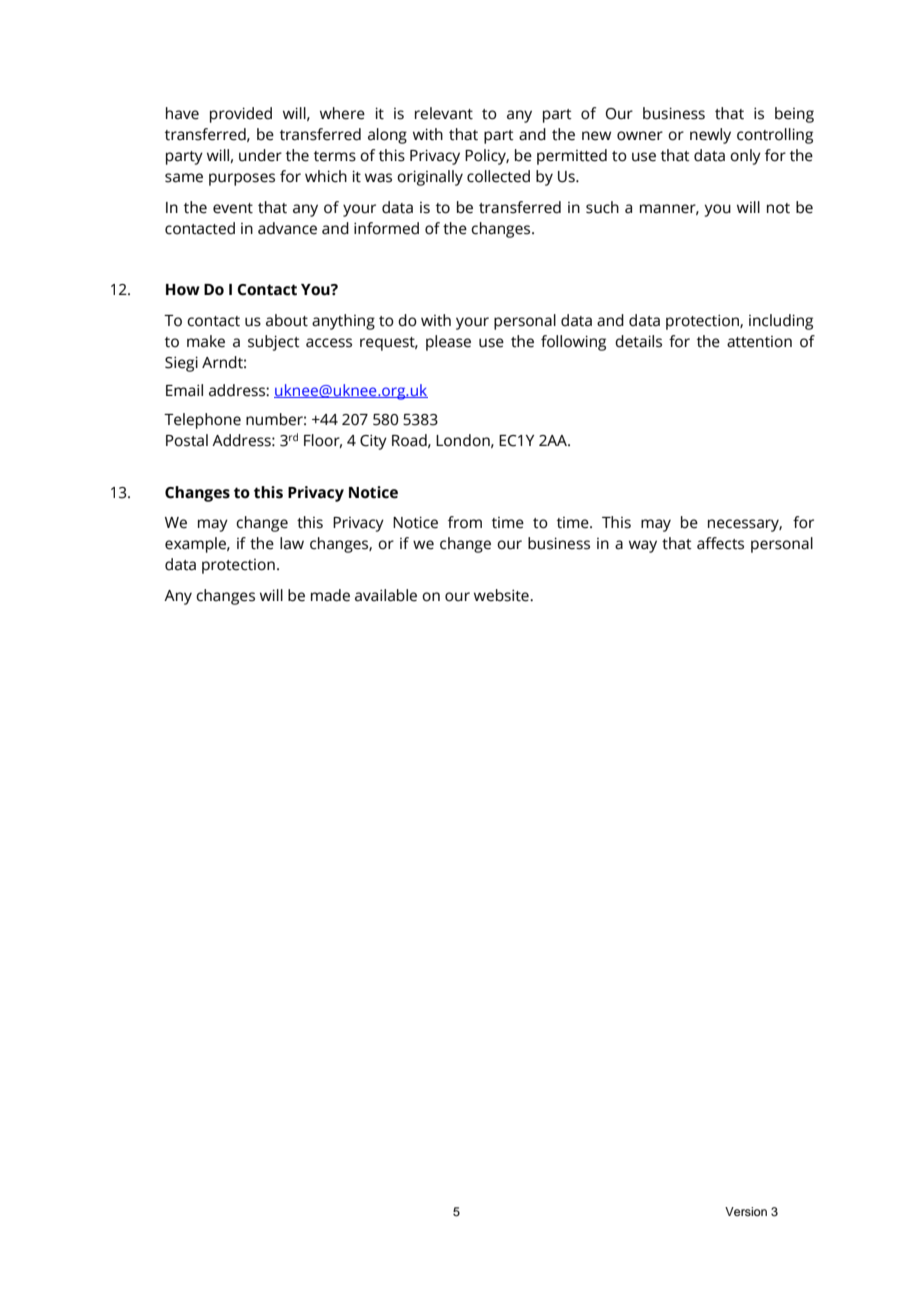 The height and width of the screenshot is (1307, 924). What do you see at coordinates (260, 155) in the screenshot?
I see `under` at bounding box center [260, 155].
